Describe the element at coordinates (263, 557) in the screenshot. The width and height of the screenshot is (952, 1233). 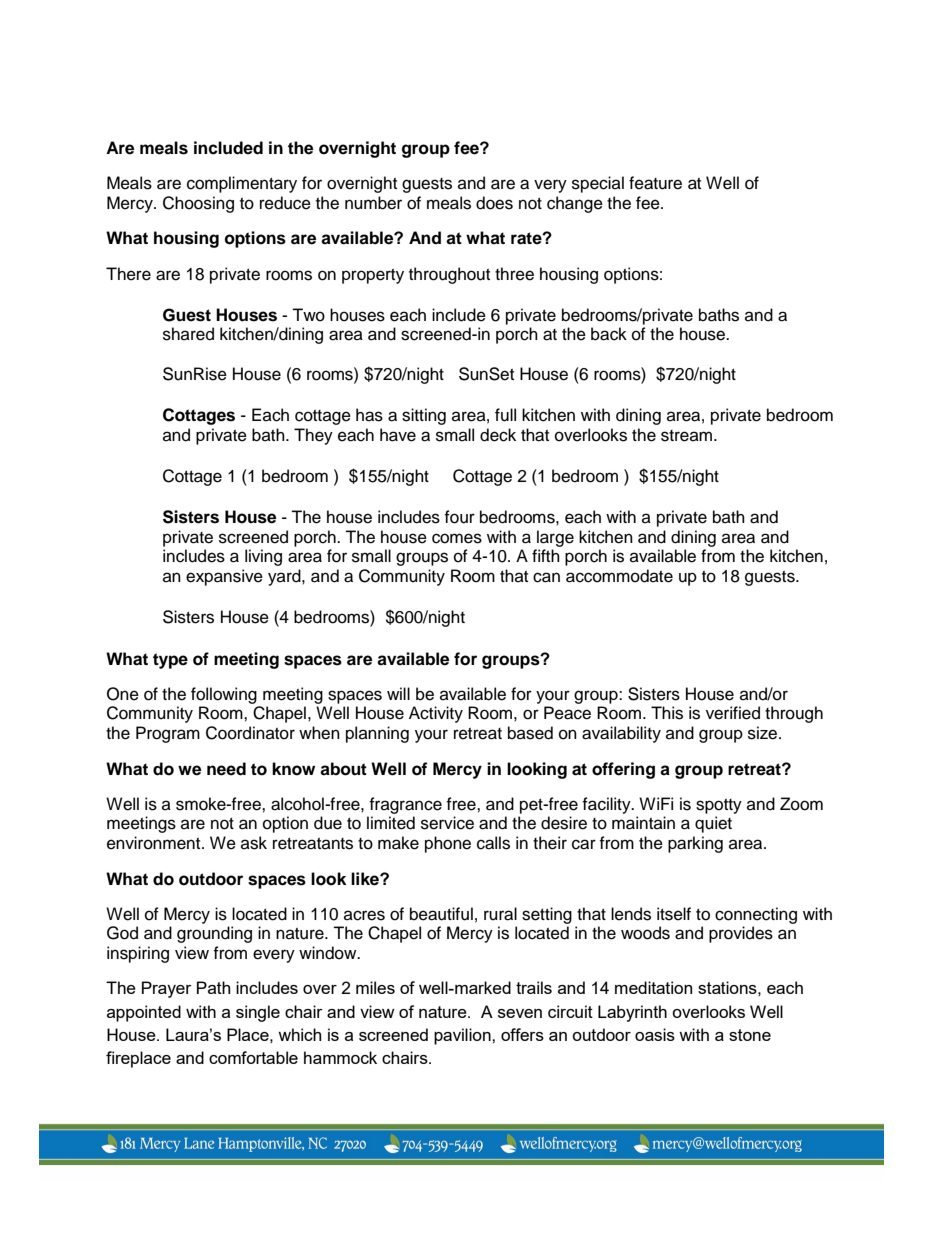
I see `living` at that location.
